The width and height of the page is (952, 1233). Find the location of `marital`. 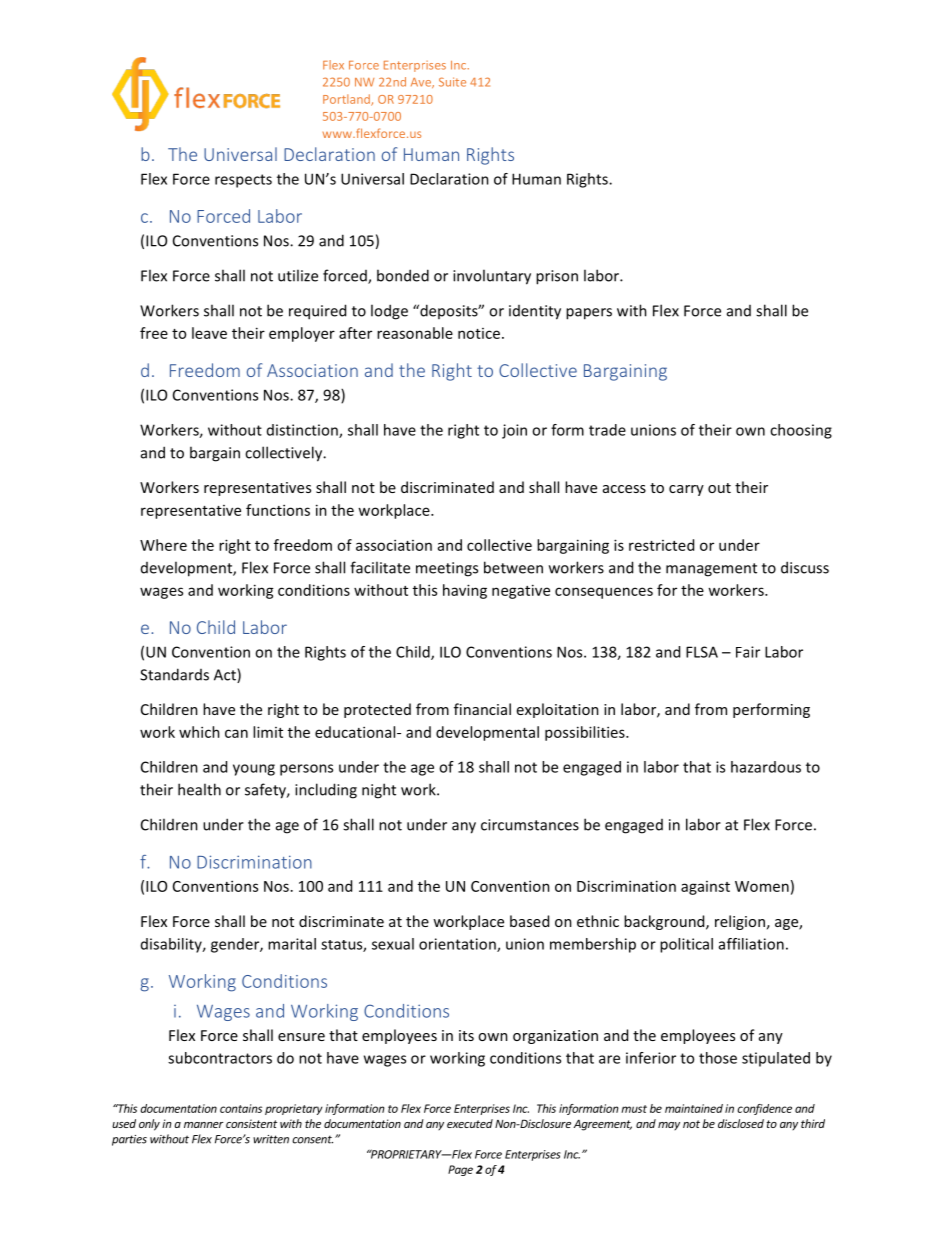

marital is located at coordinates (292, 944).
